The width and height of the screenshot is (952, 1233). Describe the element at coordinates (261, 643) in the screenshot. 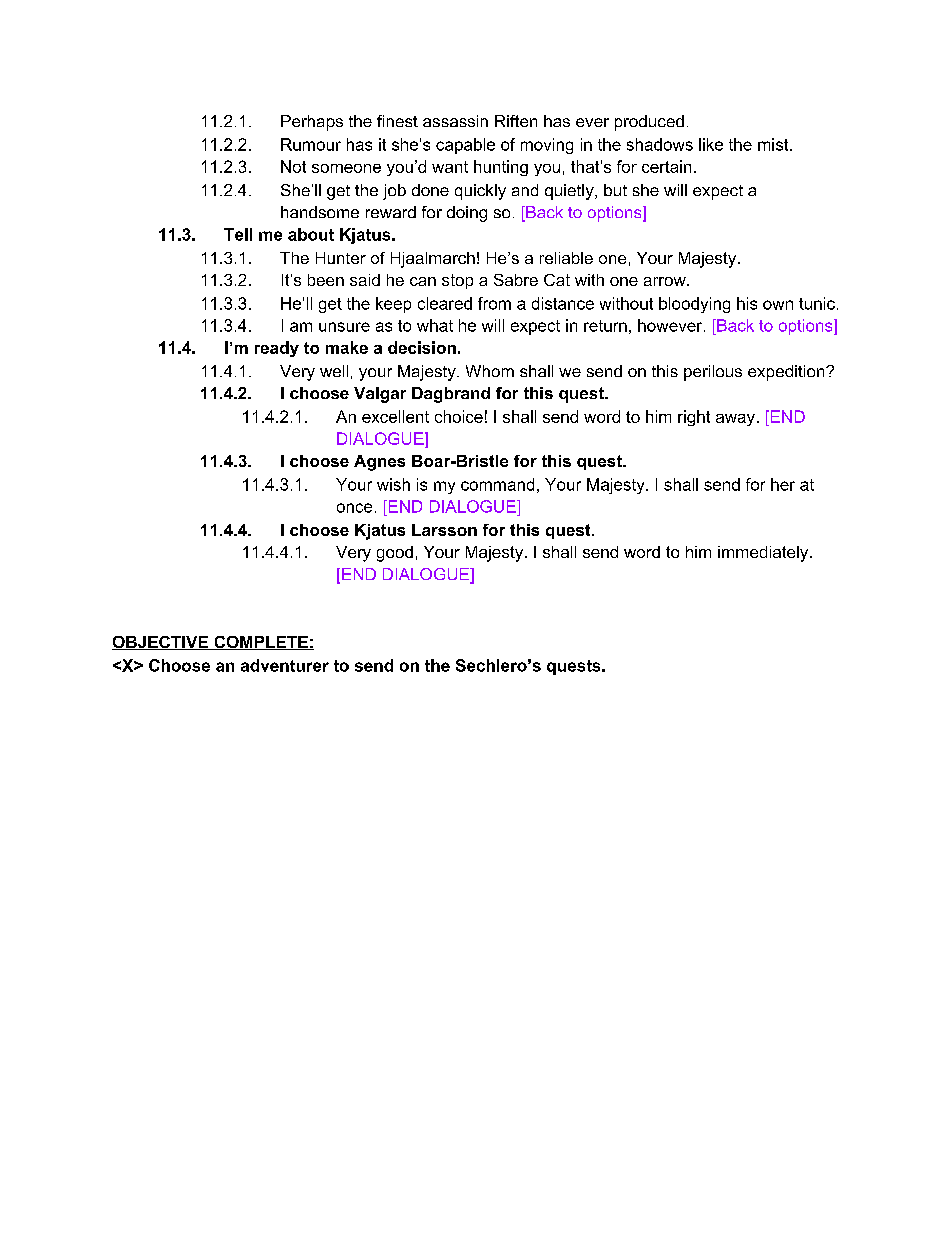

I see `COMPLETE` at that location.
